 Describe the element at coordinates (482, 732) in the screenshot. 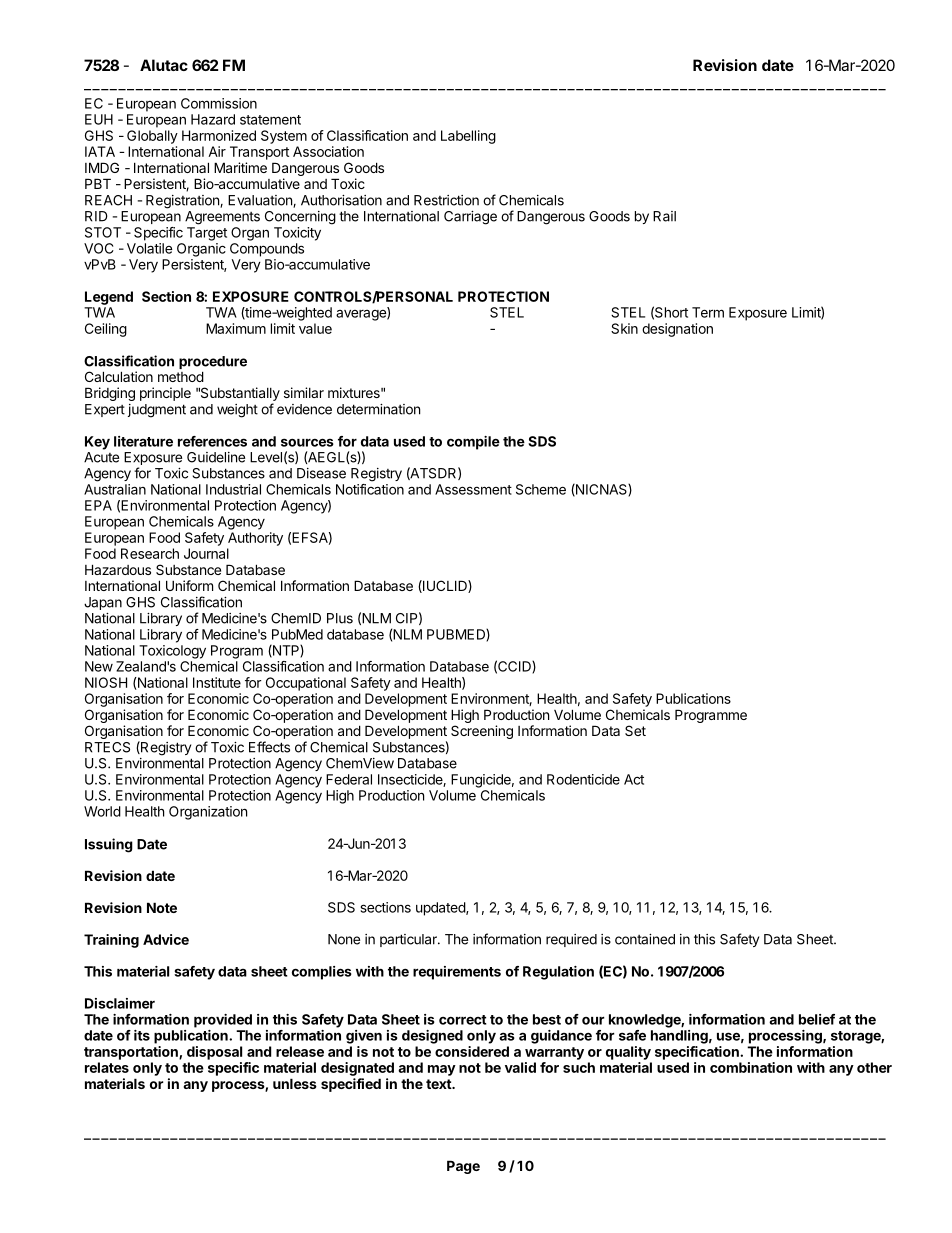

I see `Screening` at that location.
